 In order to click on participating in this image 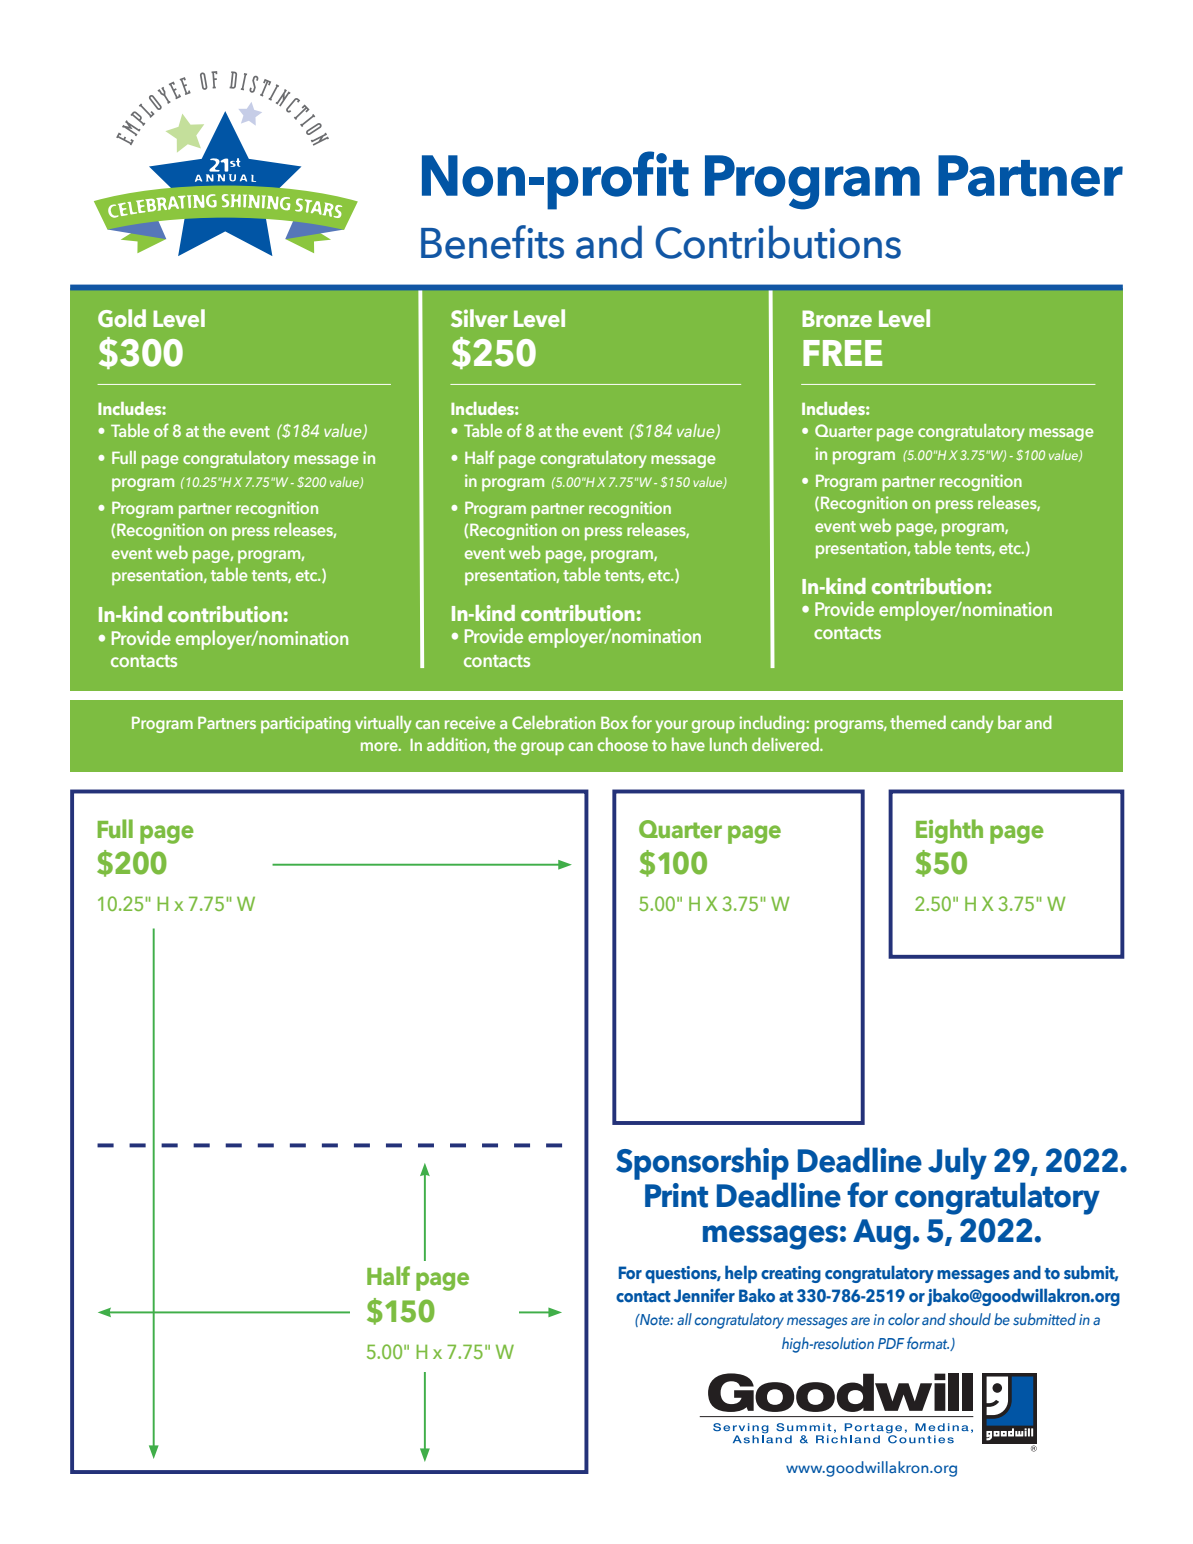, I will do `click(306, 724)`.
